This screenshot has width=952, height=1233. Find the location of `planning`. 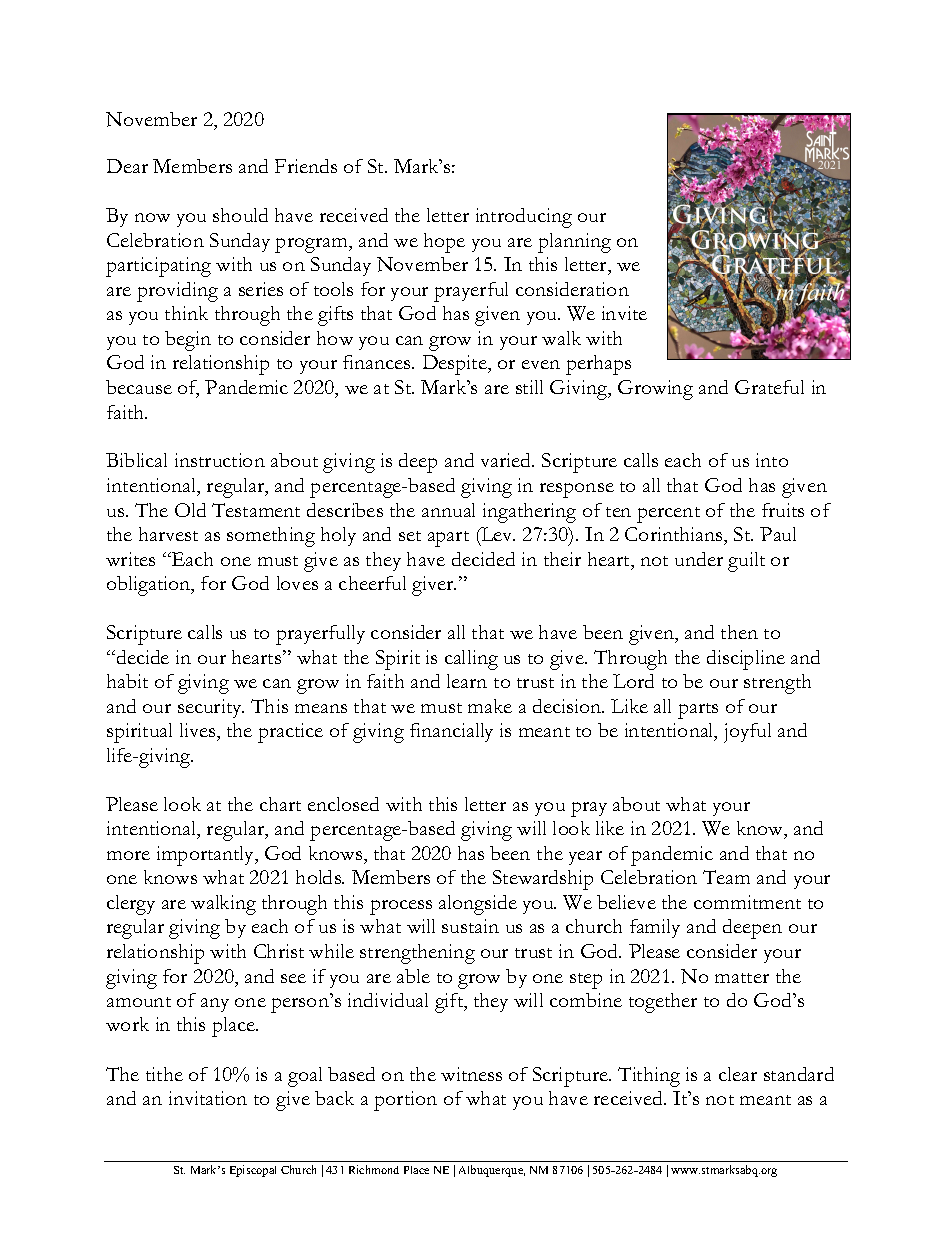

planning is located at coordinates (574, 243).
